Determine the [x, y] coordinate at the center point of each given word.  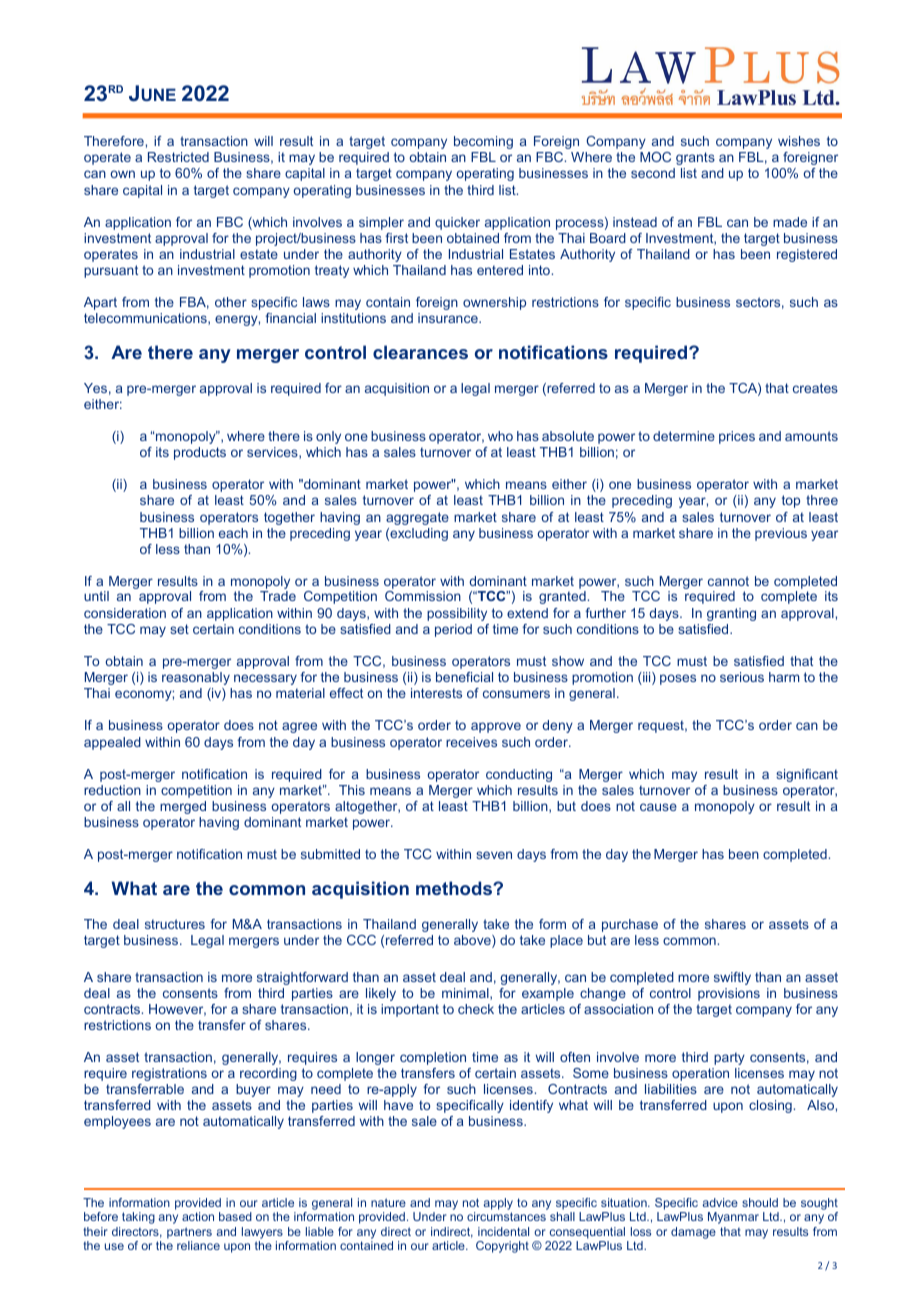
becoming [483, 142]
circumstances [506, 1216]
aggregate [417, 518]
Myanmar [733, 1218]
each [233, 533]
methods [455, 888]
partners [189, 1233]
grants [695, 158]
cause [658, 807]
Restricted [178, 157]
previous [781, 534]
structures [175, 924]
